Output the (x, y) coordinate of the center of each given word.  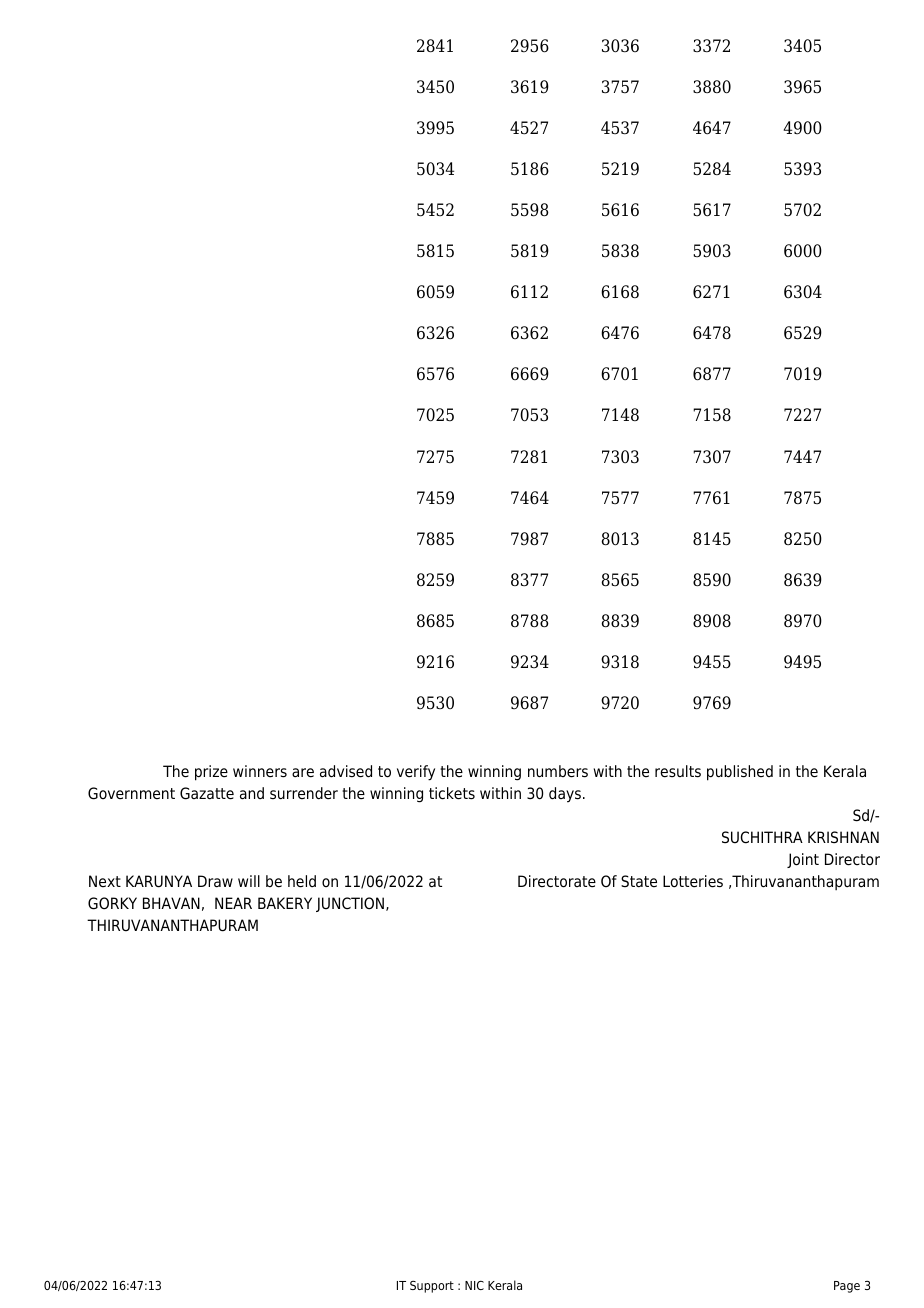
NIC (474, 1285)
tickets (452, 793)
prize (211, 773)
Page (847, 1287)
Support (432, 1287)
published (740, 773)
